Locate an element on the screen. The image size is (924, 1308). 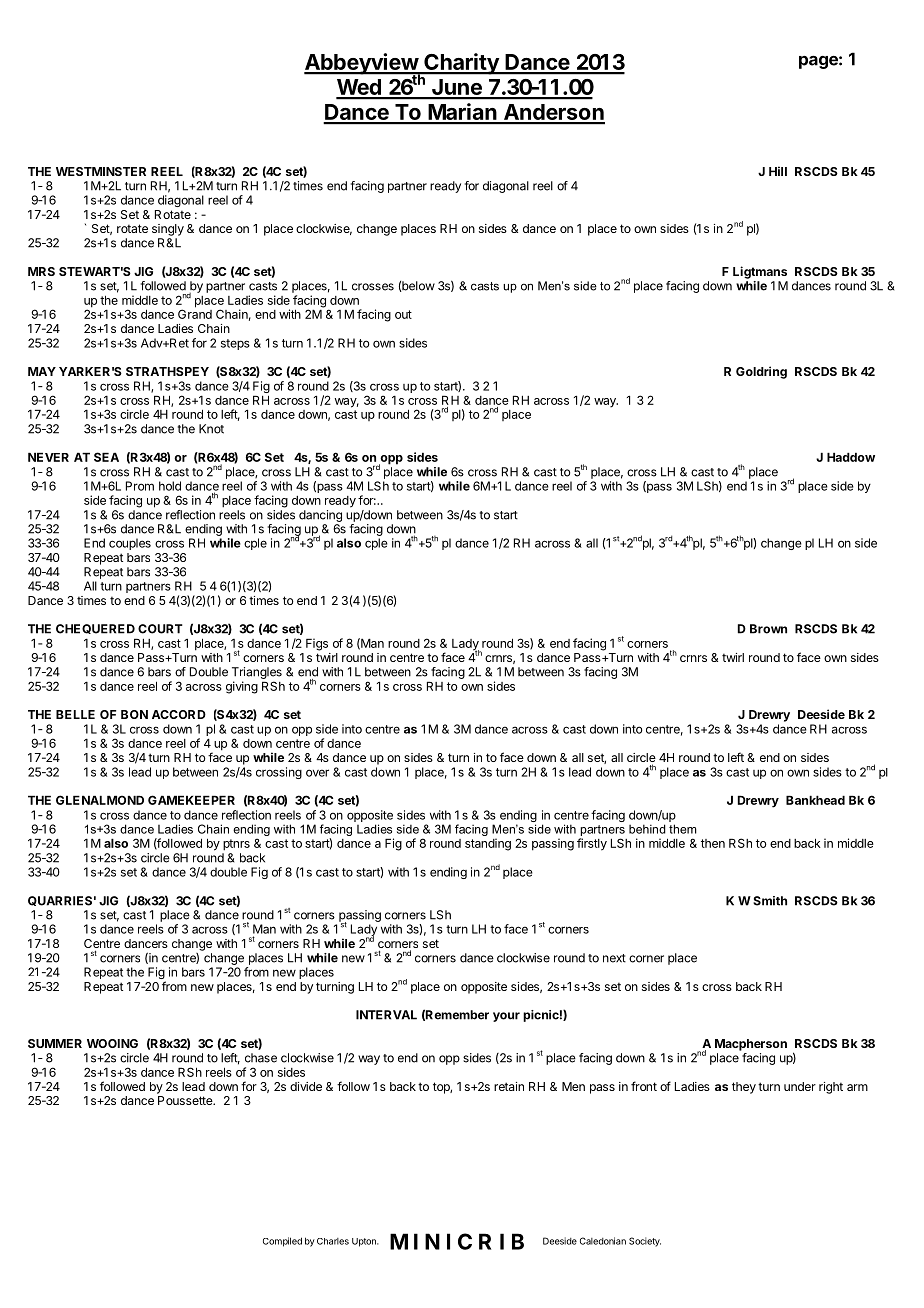
Brown is located at coordinates (768, 629).
